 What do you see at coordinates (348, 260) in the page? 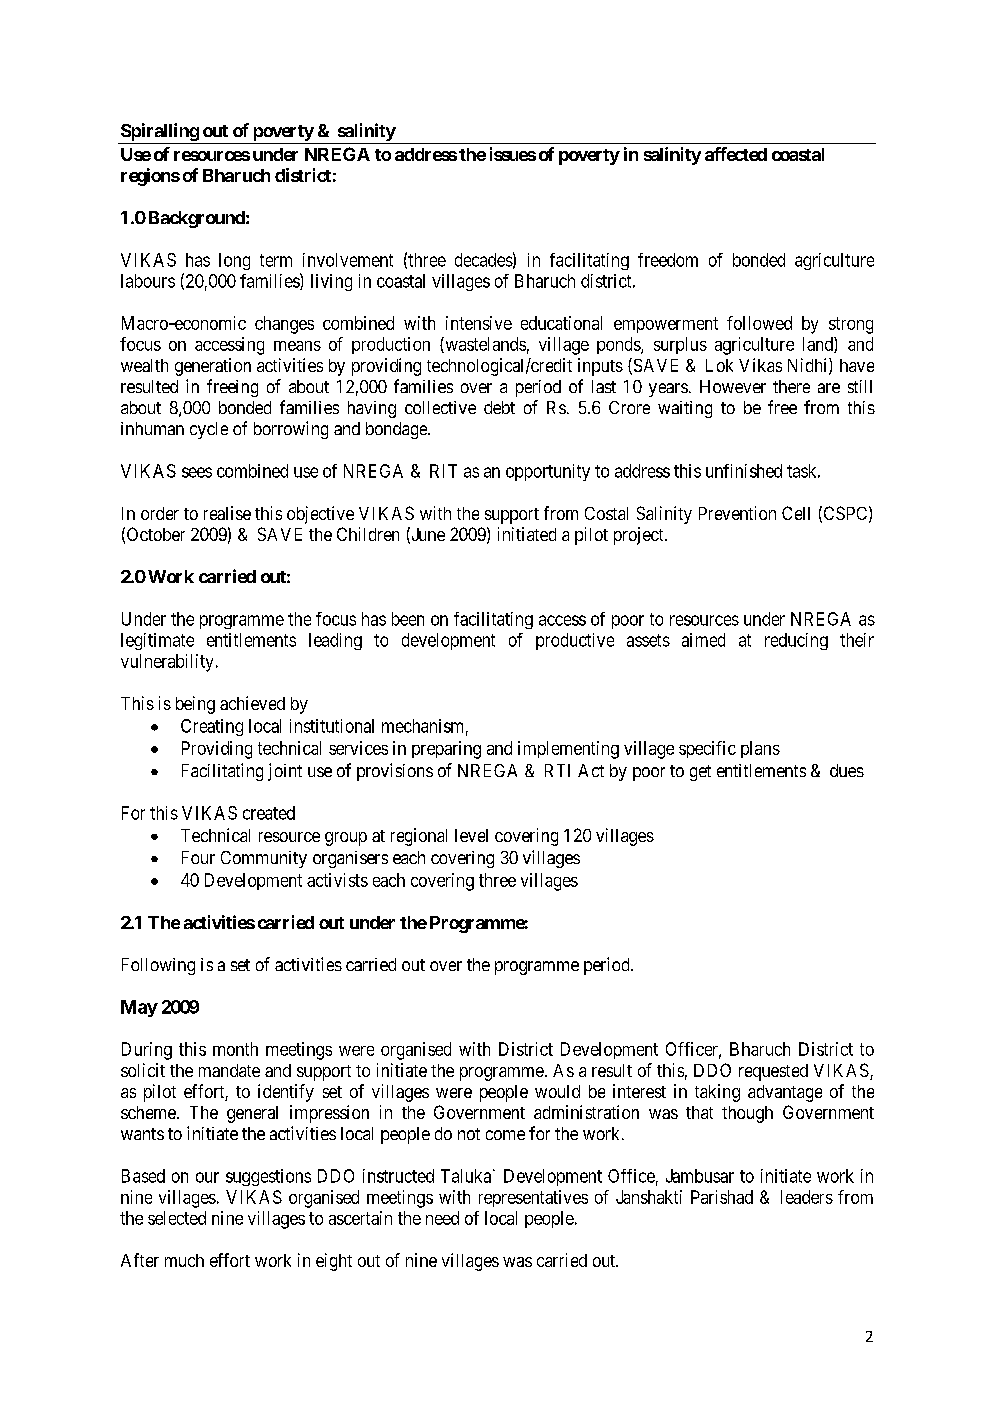
I see `involvement` at bounding box center [348, 260].
